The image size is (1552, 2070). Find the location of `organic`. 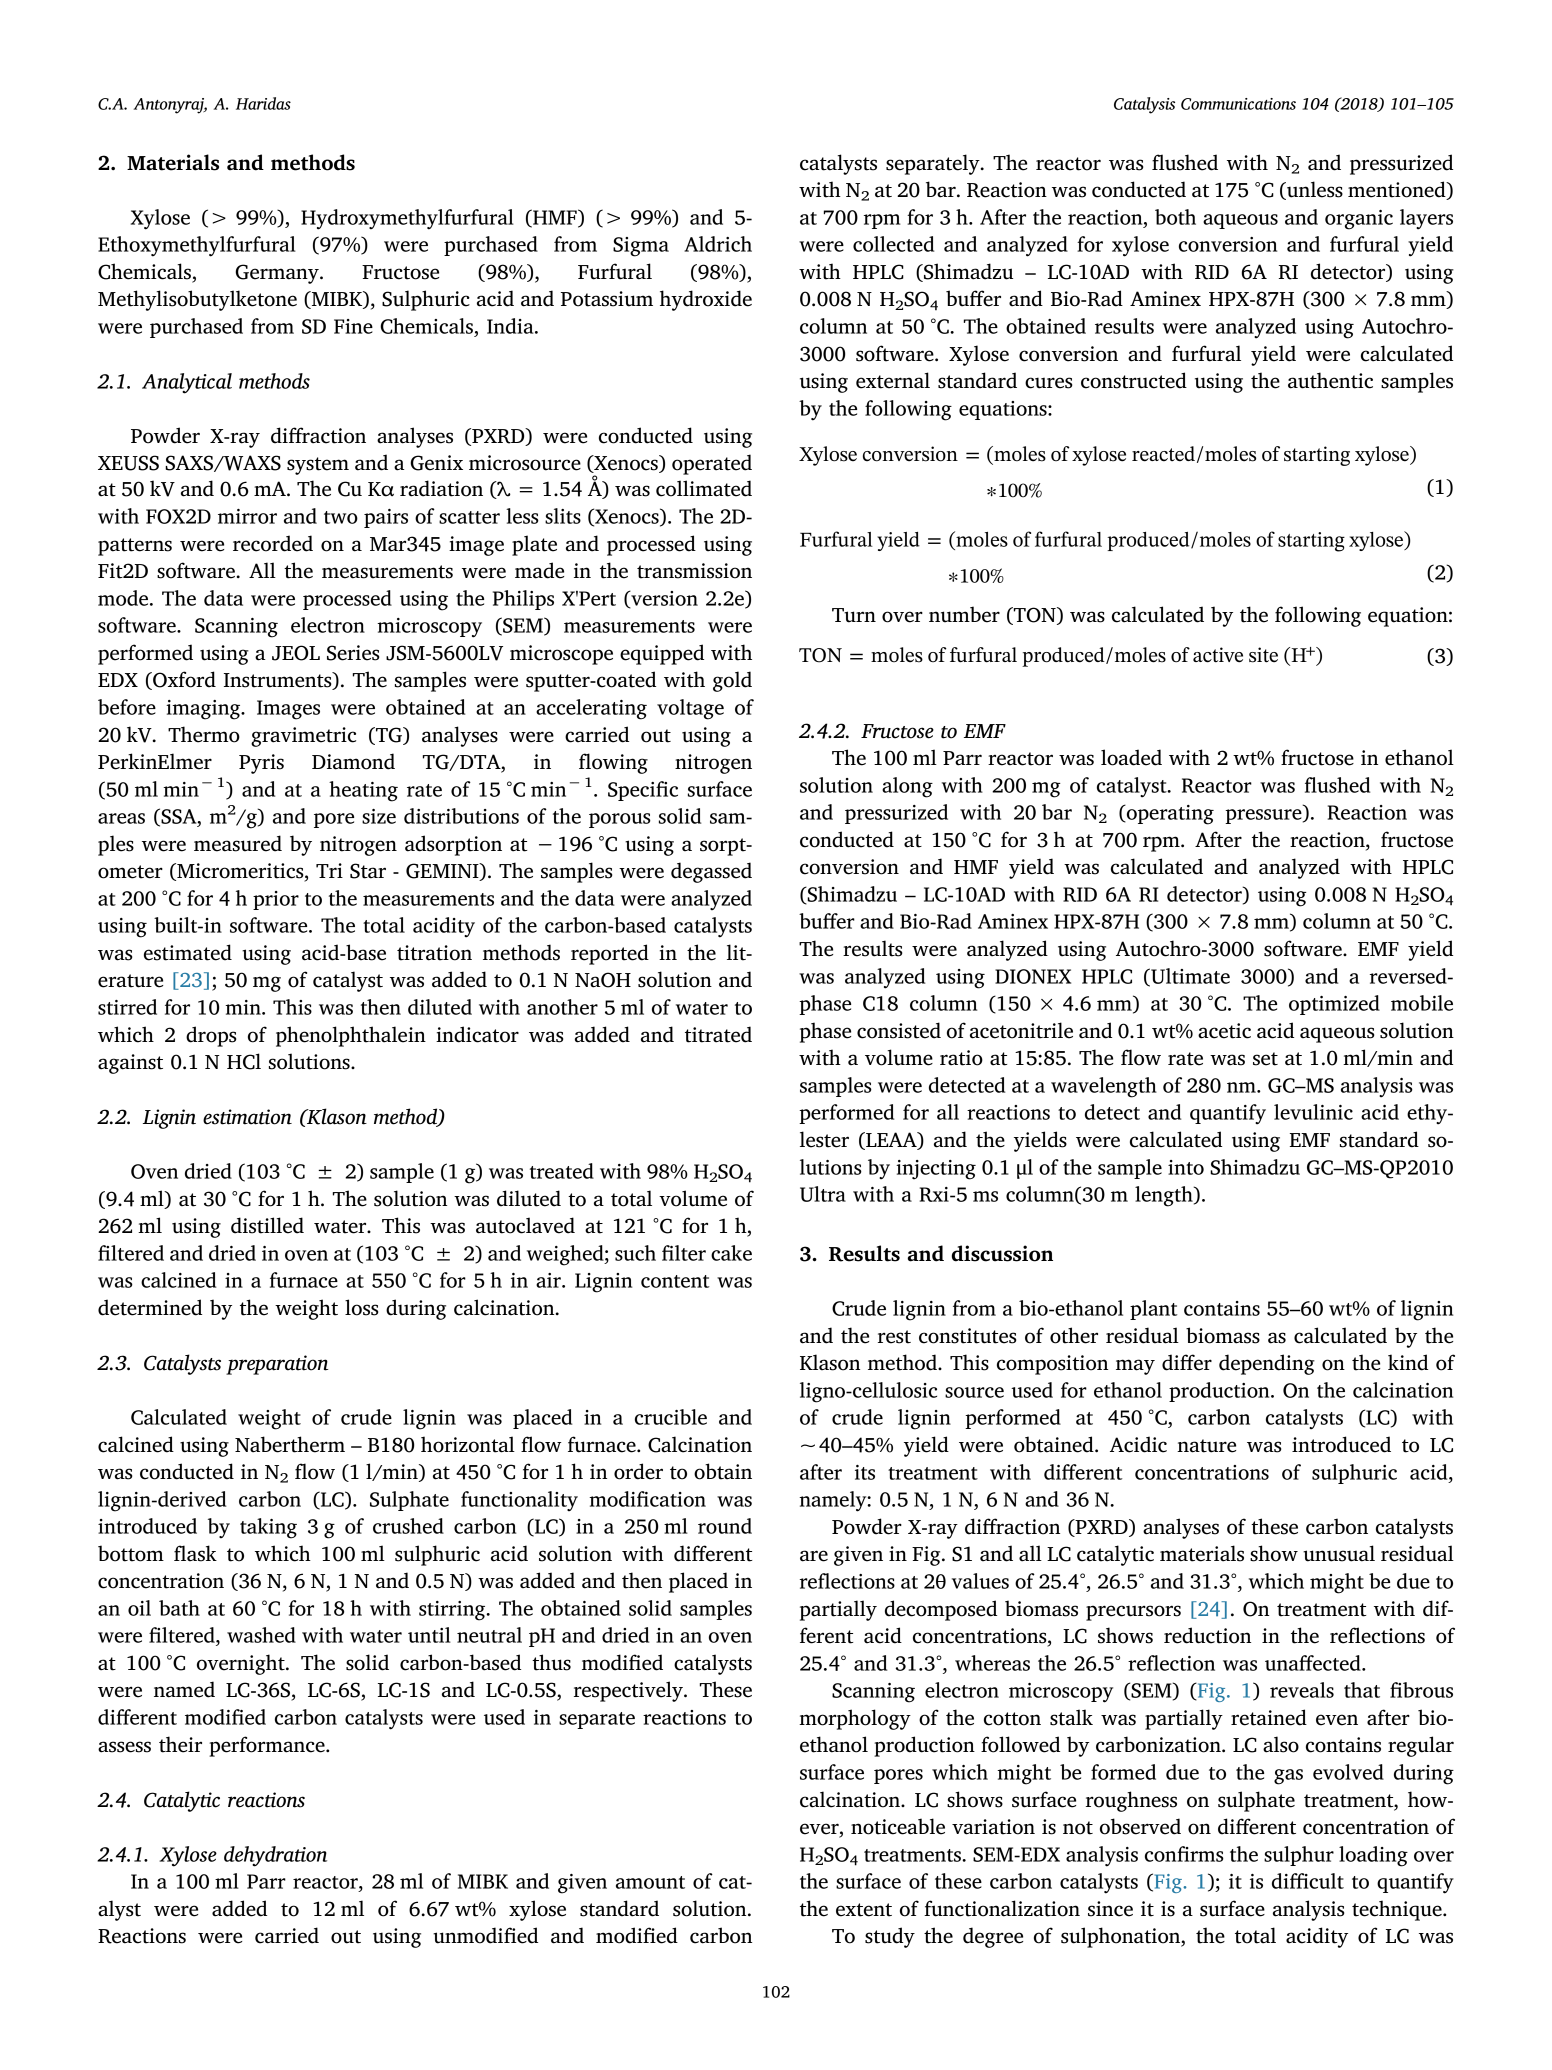

organic is located at coordinates (1359, 220).
